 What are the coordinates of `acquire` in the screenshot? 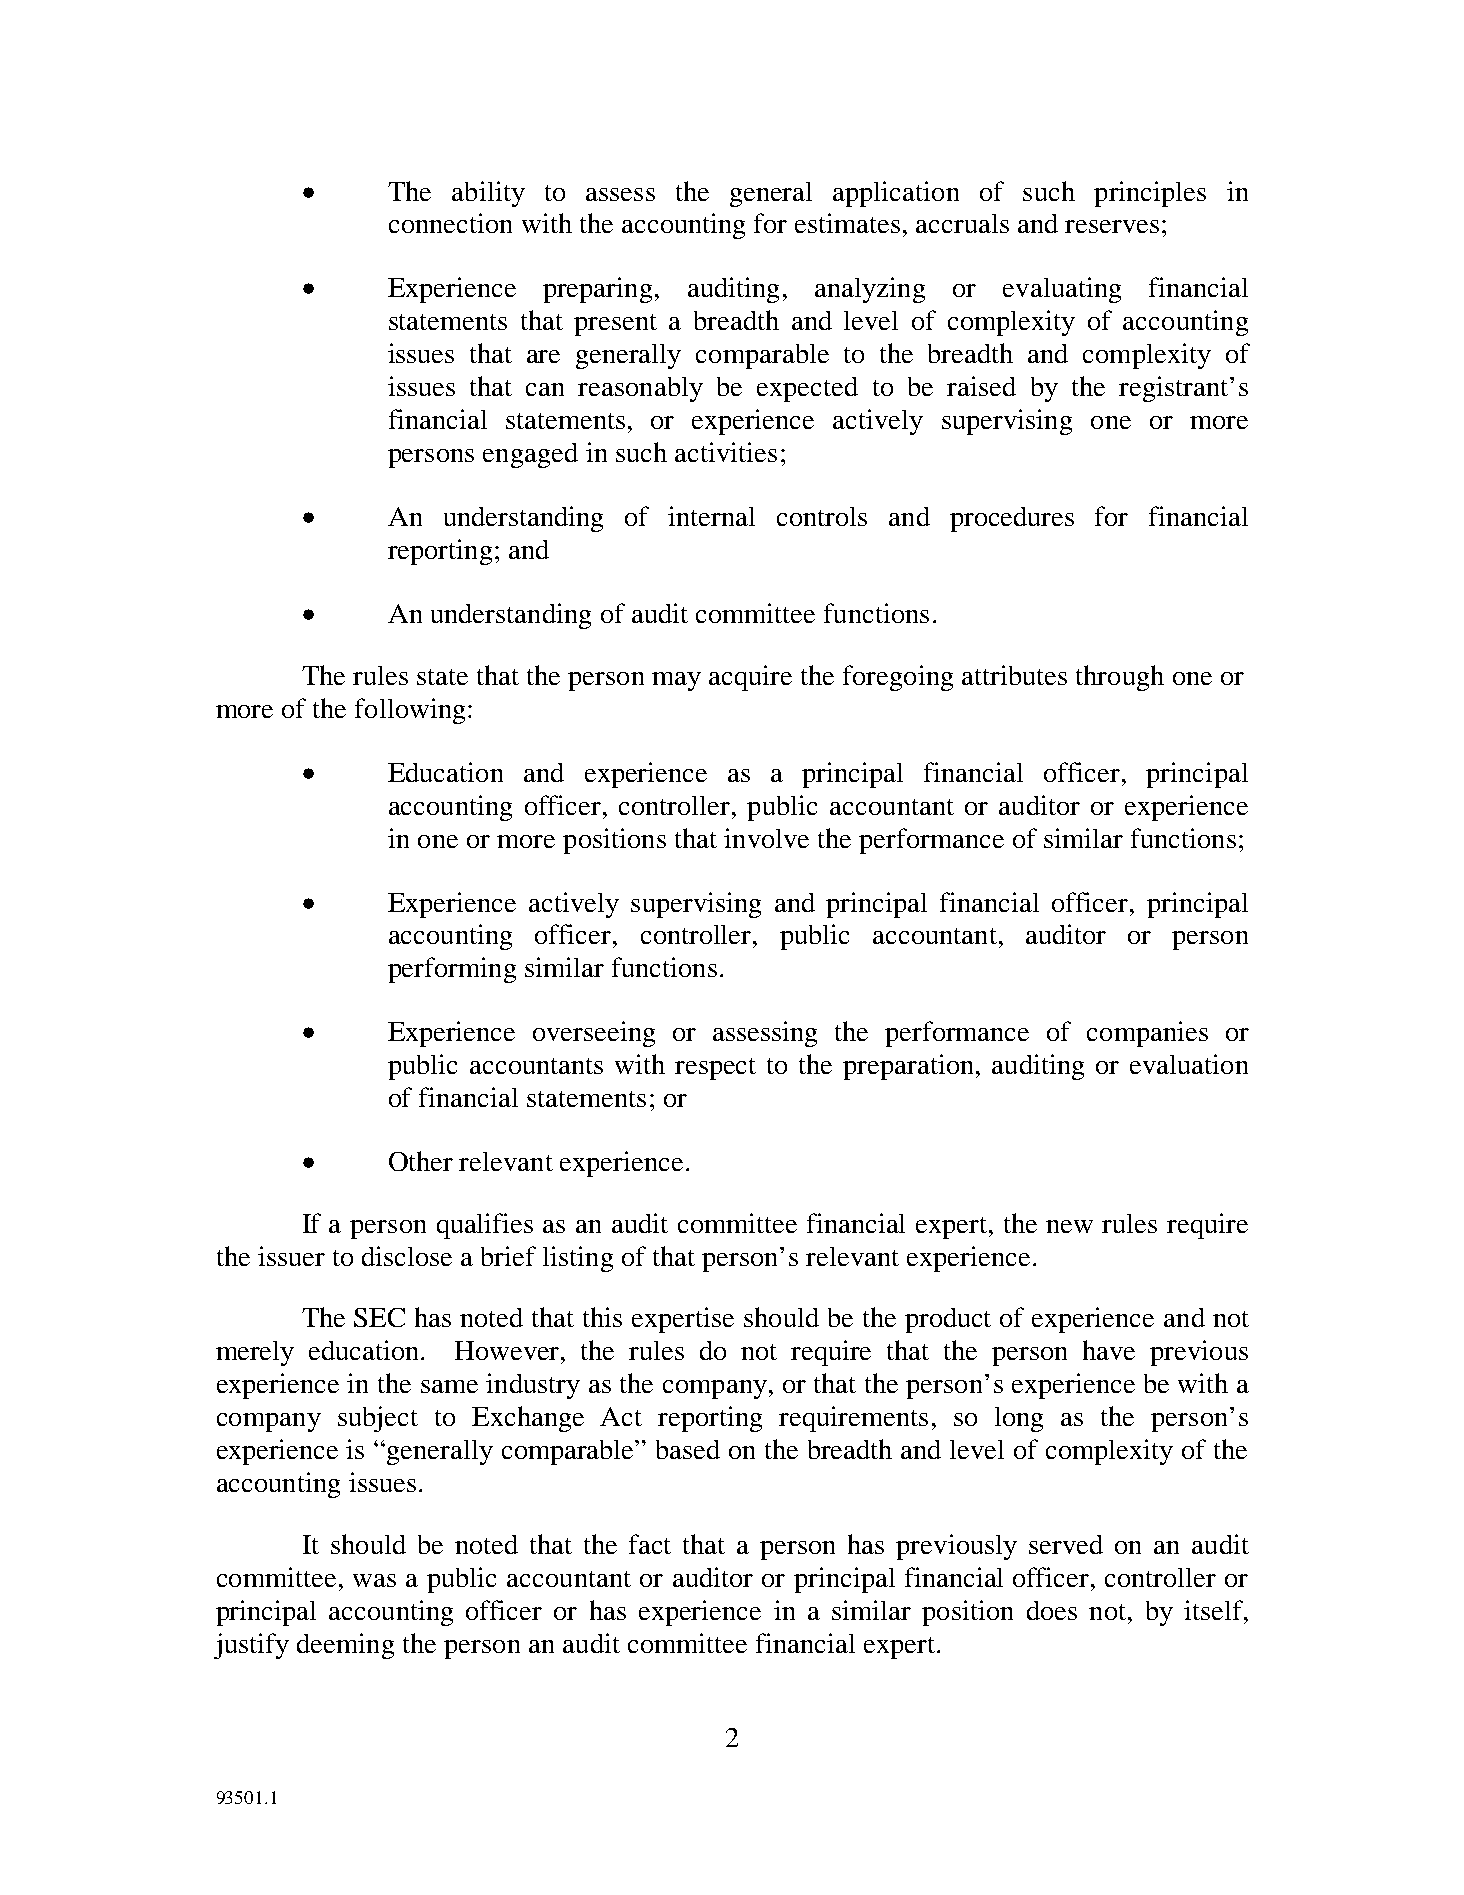 It's located at (750, 678).
